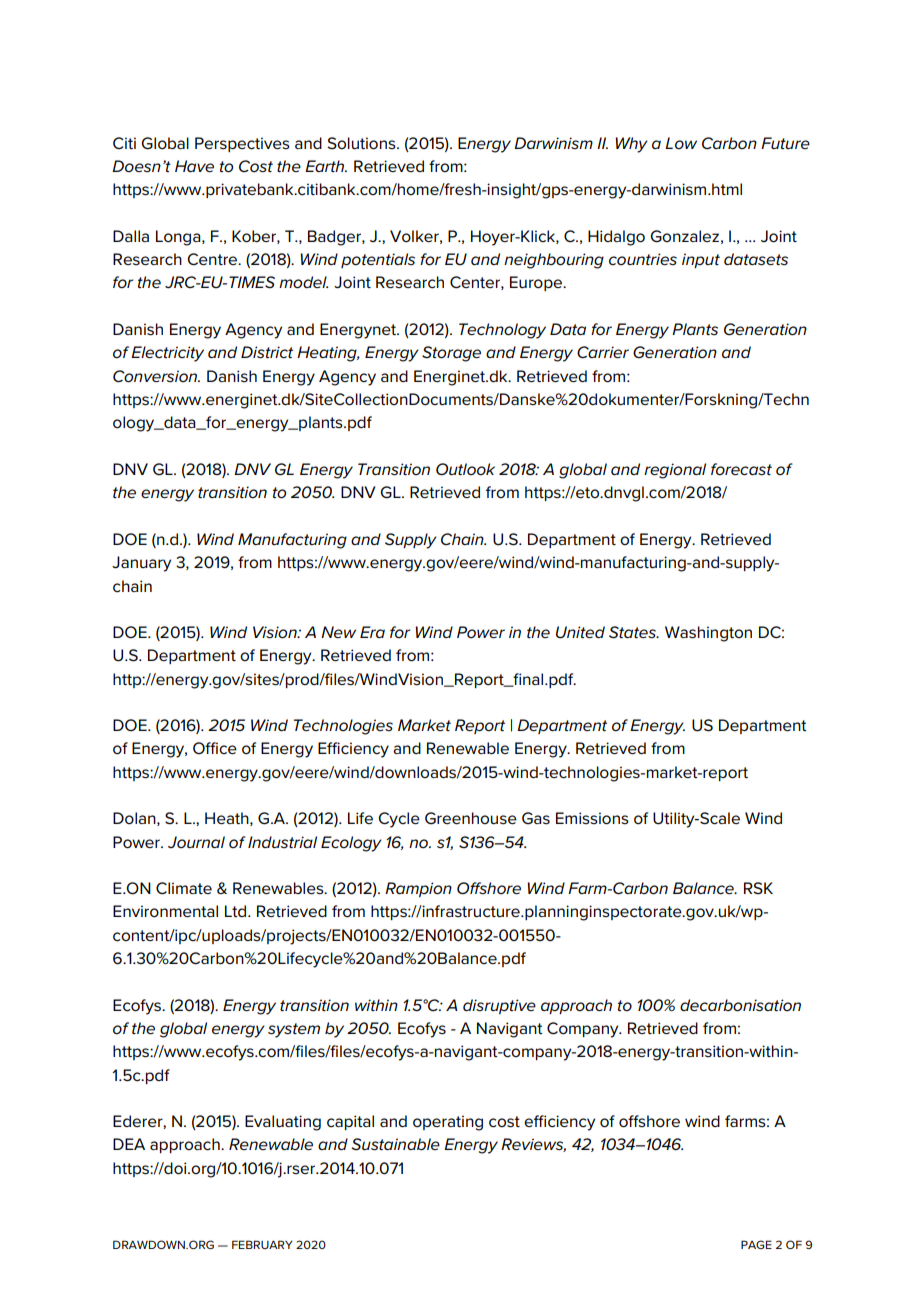 The width and height of the document is (924, 1308). Describe the element at coordinates (536, 818) in the document. I see `Gas` at that location.
